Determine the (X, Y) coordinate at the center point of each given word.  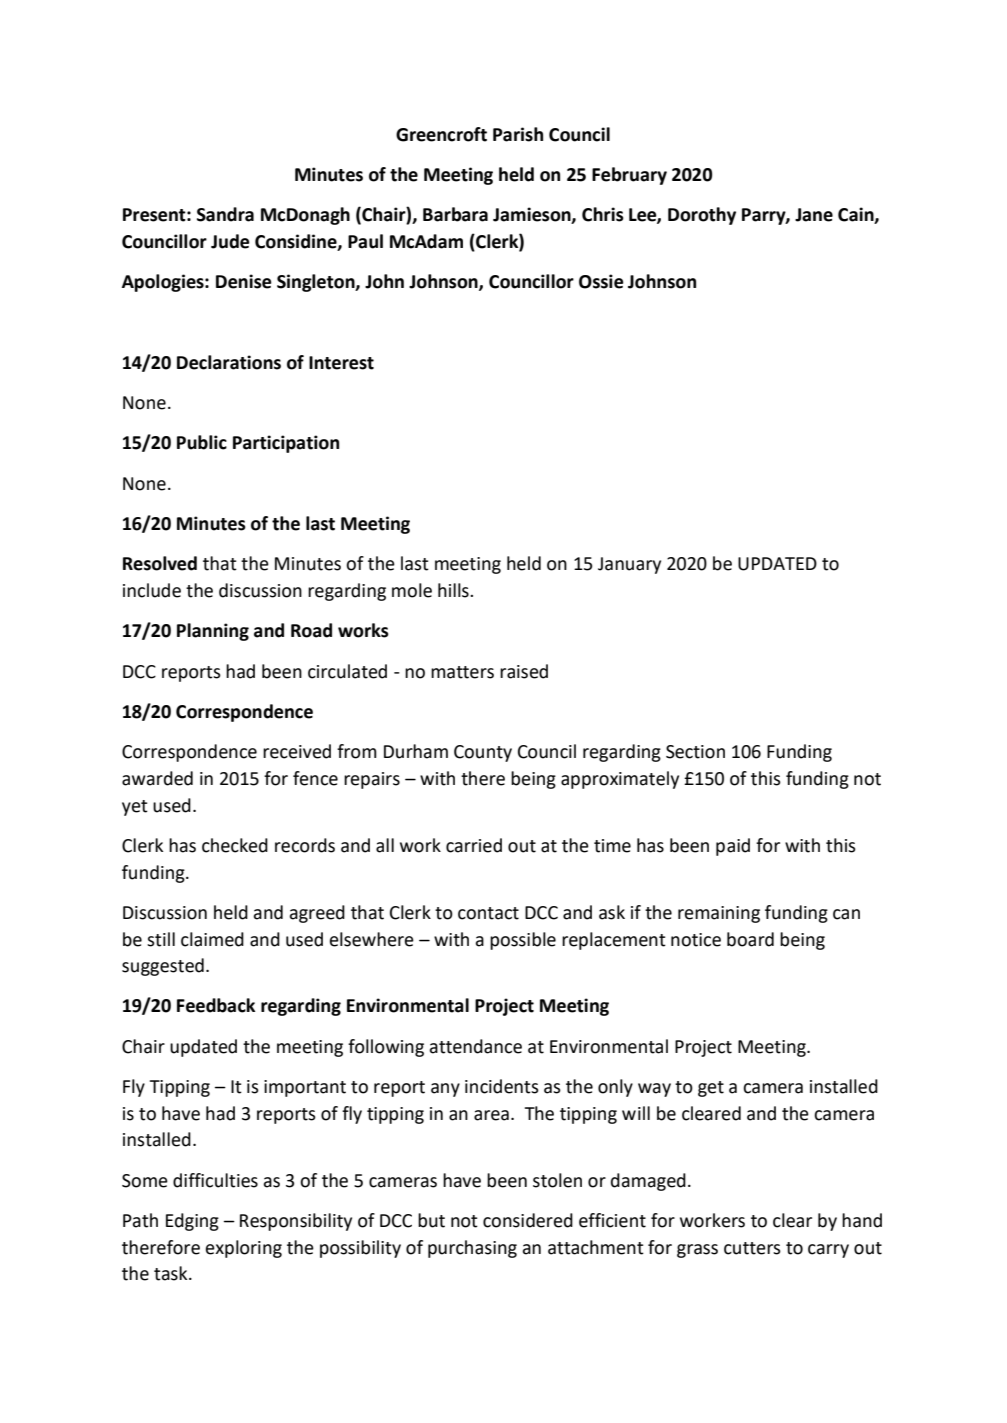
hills (454, 590)
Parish (518, 134)
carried (474, 845)
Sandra (225, 214)
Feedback (216, 1005)
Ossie (601, 281)
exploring (244, 1249)
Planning (213, 632)
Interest (341, 363)
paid (733, 847)
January (629, 565)
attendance (475, 1046)
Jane (814, 215)
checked (235, 845)
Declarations (229, 362)
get (711, 1089)
